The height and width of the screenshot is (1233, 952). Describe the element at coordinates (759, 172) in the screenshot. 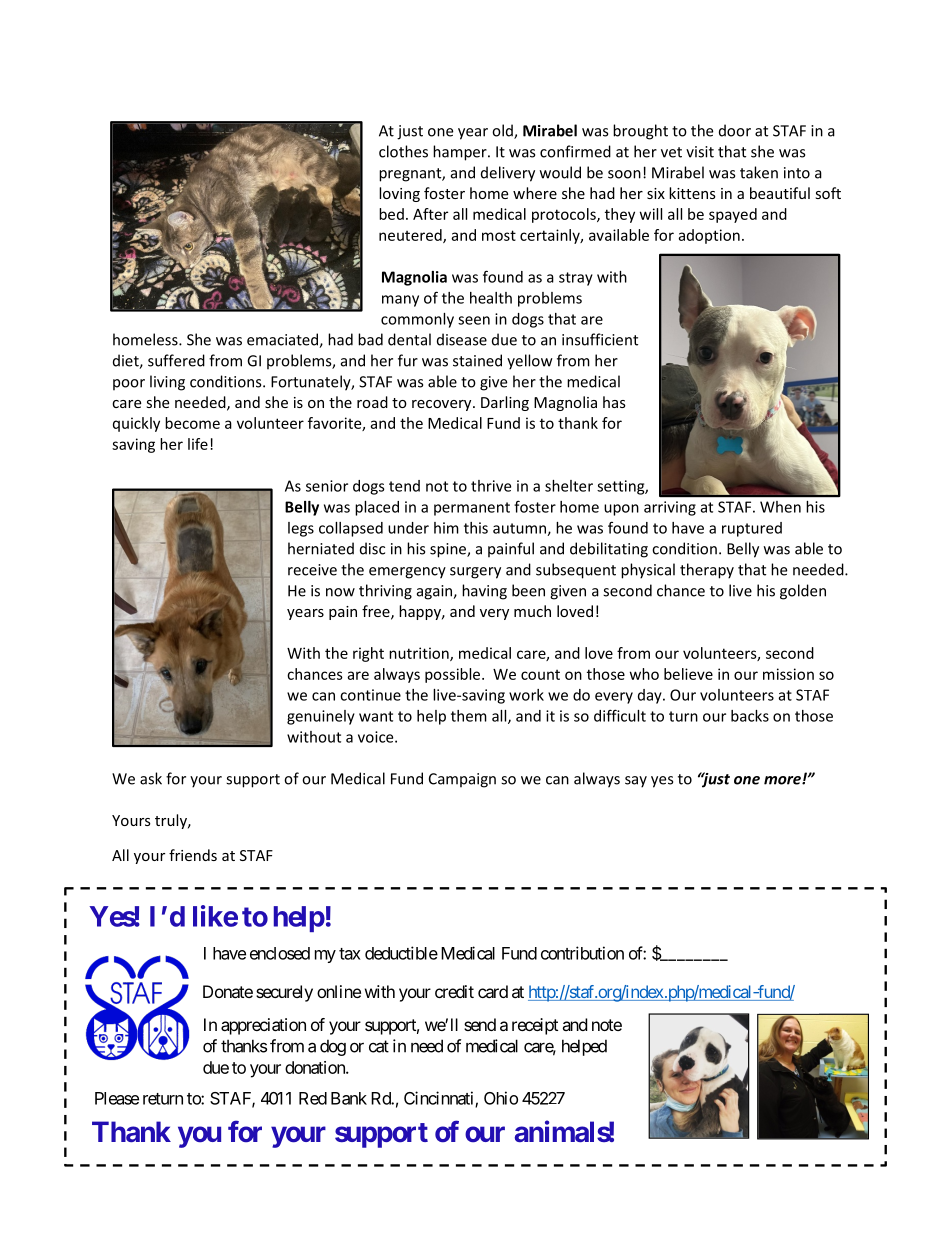

I see `taken` at that location.
